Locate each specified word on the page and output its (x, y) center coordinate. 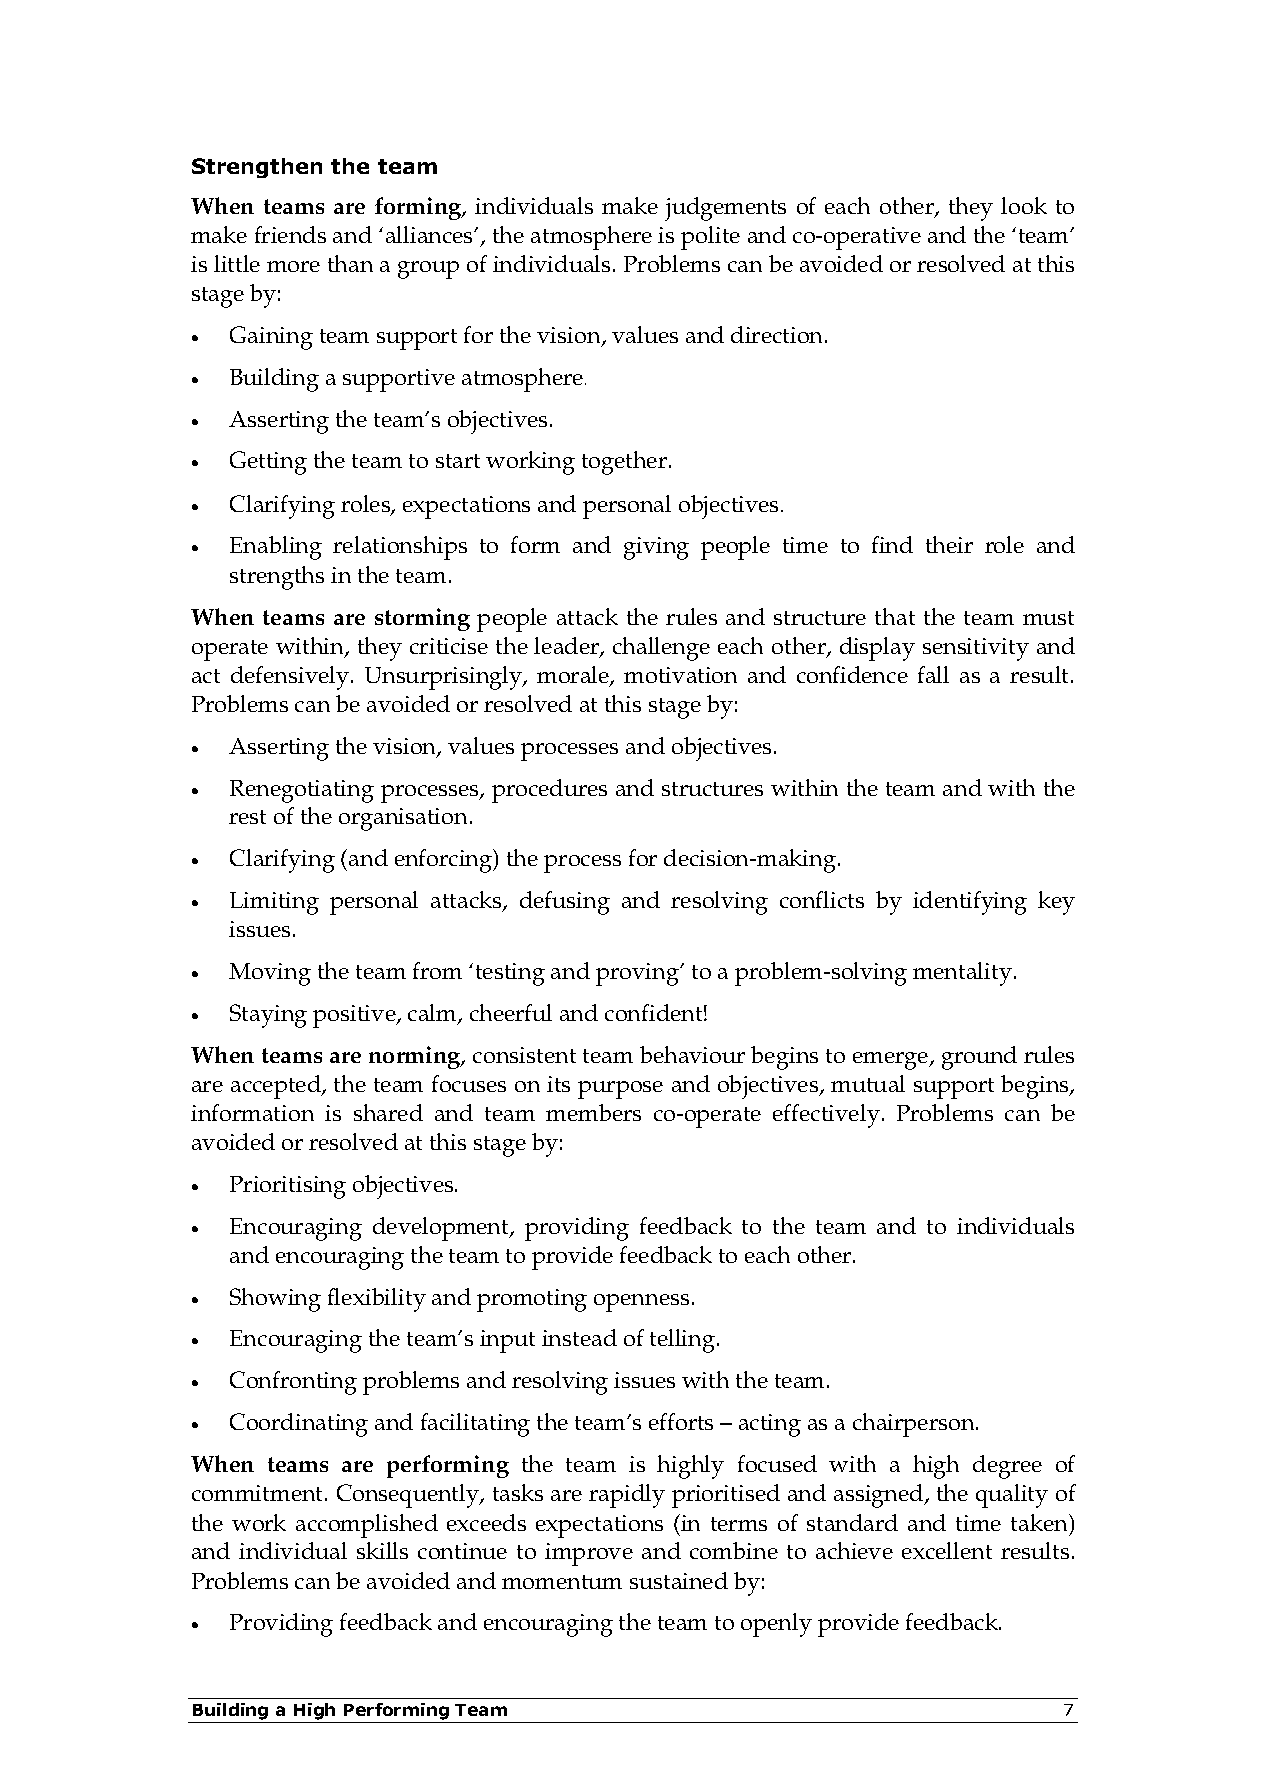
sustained (679, 1580)
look (1024, 205)
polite (710, 238)
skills (382, 1550)
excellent (947, 1550)
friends (290, 234)
